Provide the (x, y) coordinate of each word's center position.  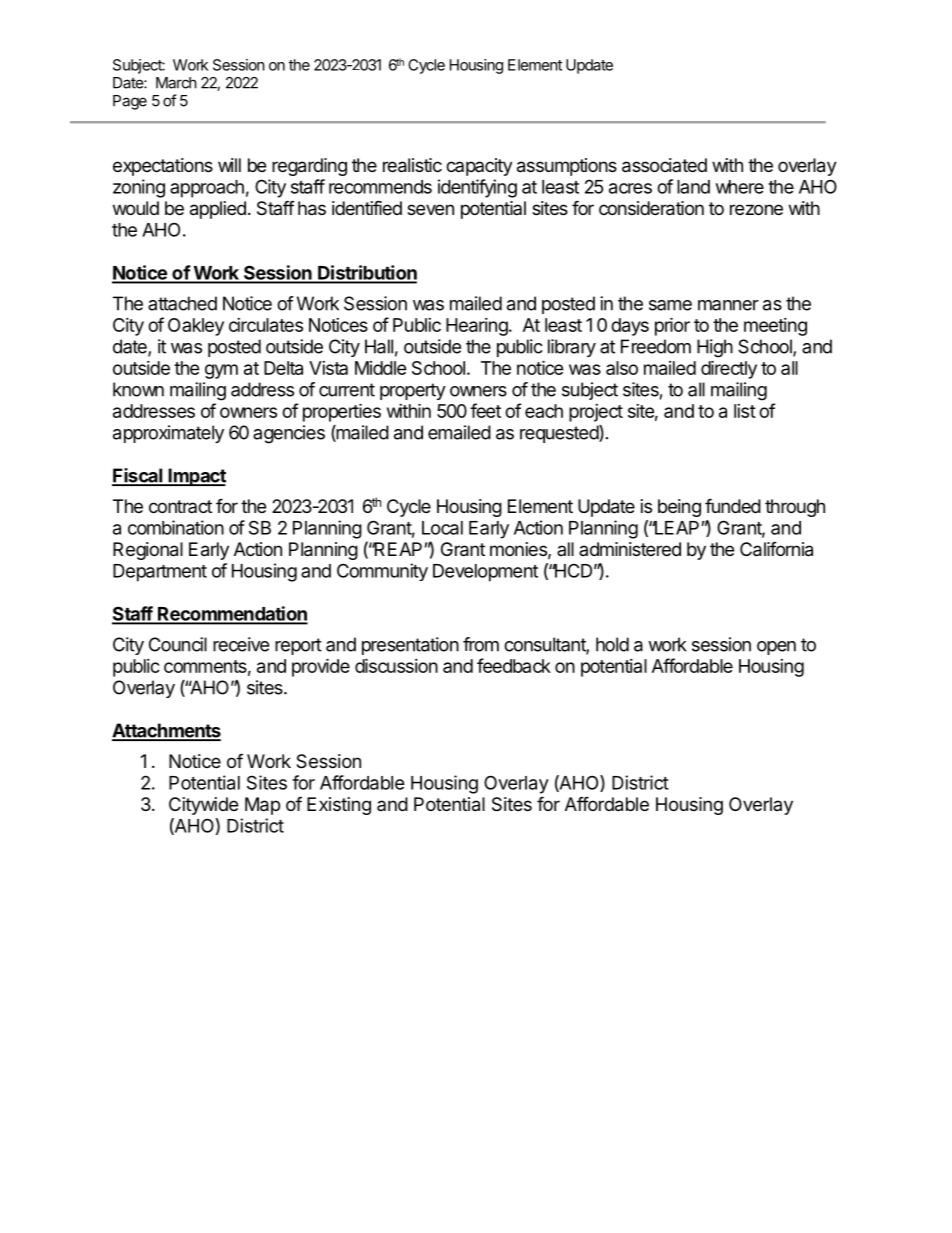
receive (241, 644)
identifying (477, 188)
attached (182, 303)
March (176, 83)
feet (485, 410)
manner (728, 305)
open (776, 648)
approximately (168, 434)
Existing (339, 806)
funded (733, 505)
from (481, 644)
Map (262, 806)
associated (664, 165)
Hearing (478, 327)
